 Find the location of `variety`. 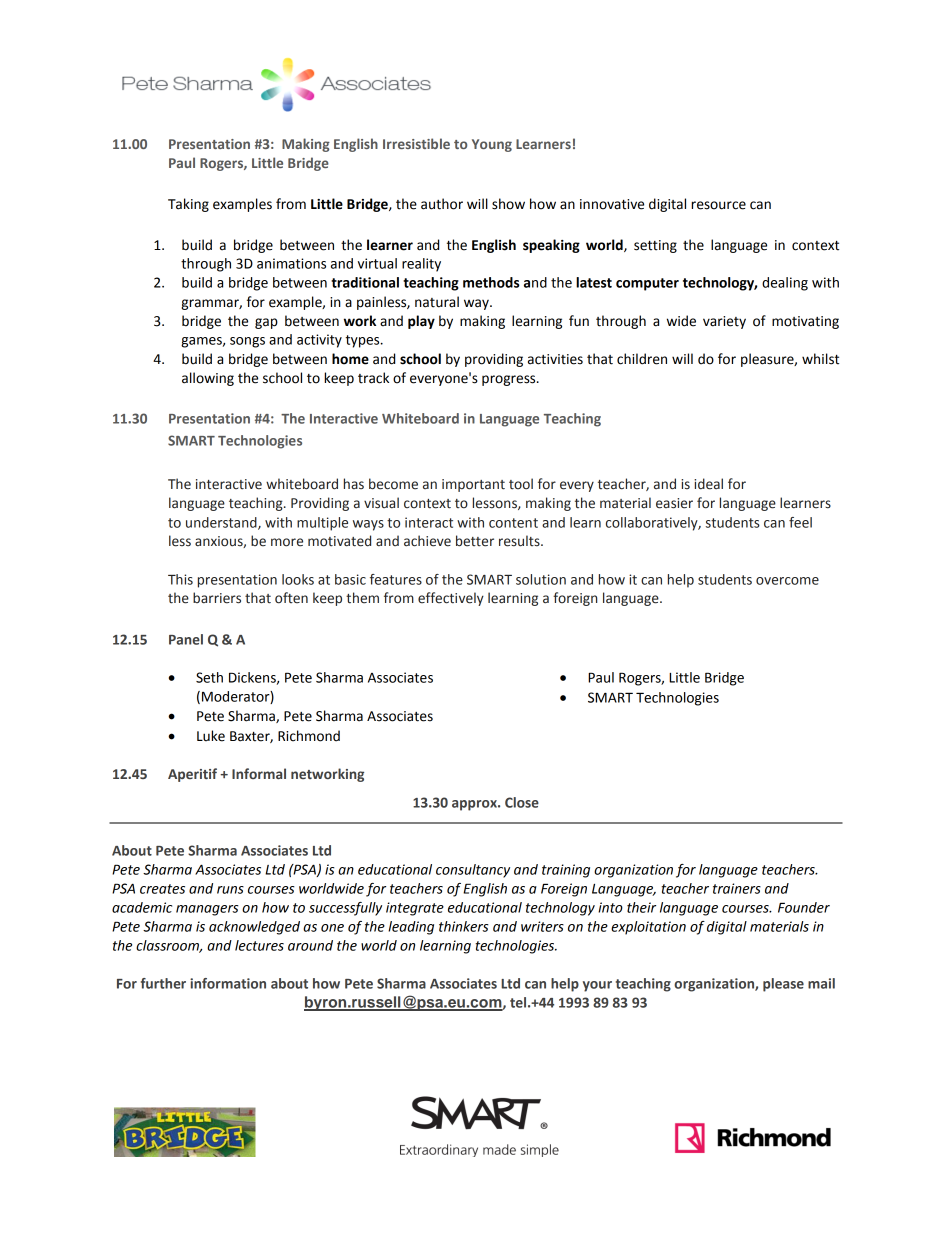

variety is located at coordinates (724, 322).
